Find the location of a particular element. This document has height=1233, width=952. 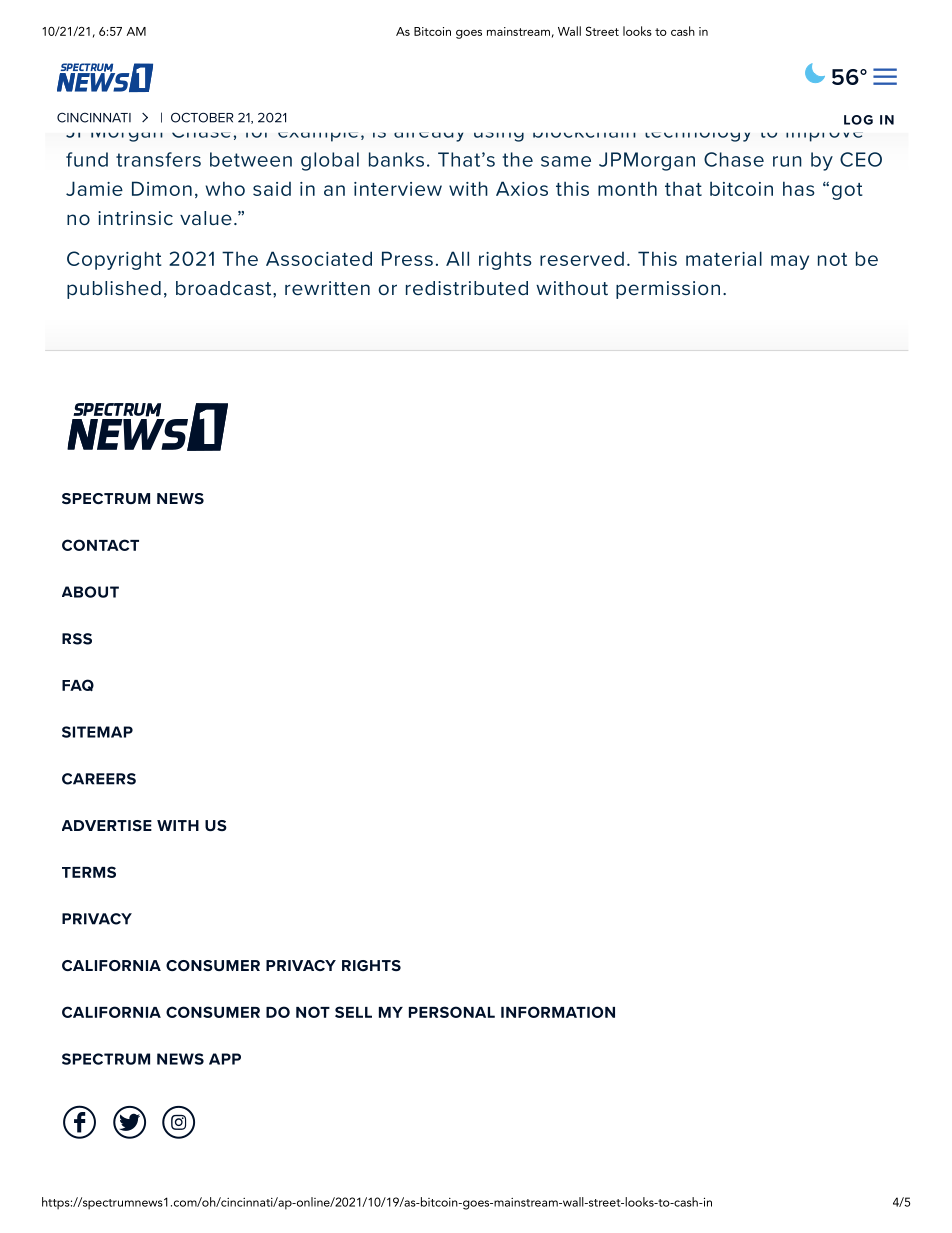

banks is located at coordinates (396, 159).
